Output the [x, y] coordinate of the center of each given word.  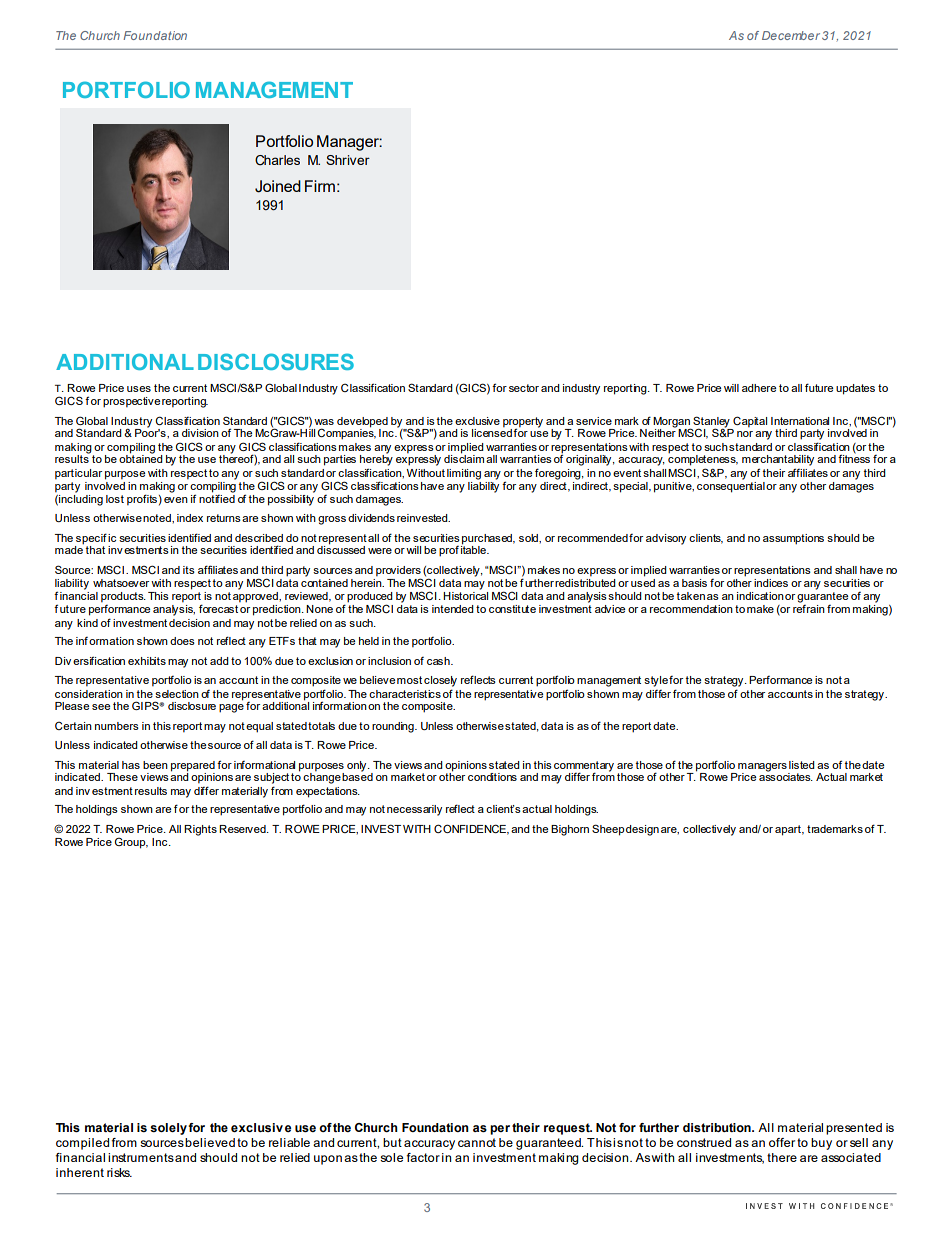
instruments [141, 1157]
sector [524, 388]
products [123, 597]
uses [139, 389]
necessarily [414, 810]
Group [131, 843]
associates [786, 776]
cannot [477, 1142]
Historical [465, 596]
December [791, 35]
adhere [759, 388]
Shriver [348, 160]
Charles [277, 160]
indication [760, 596]
